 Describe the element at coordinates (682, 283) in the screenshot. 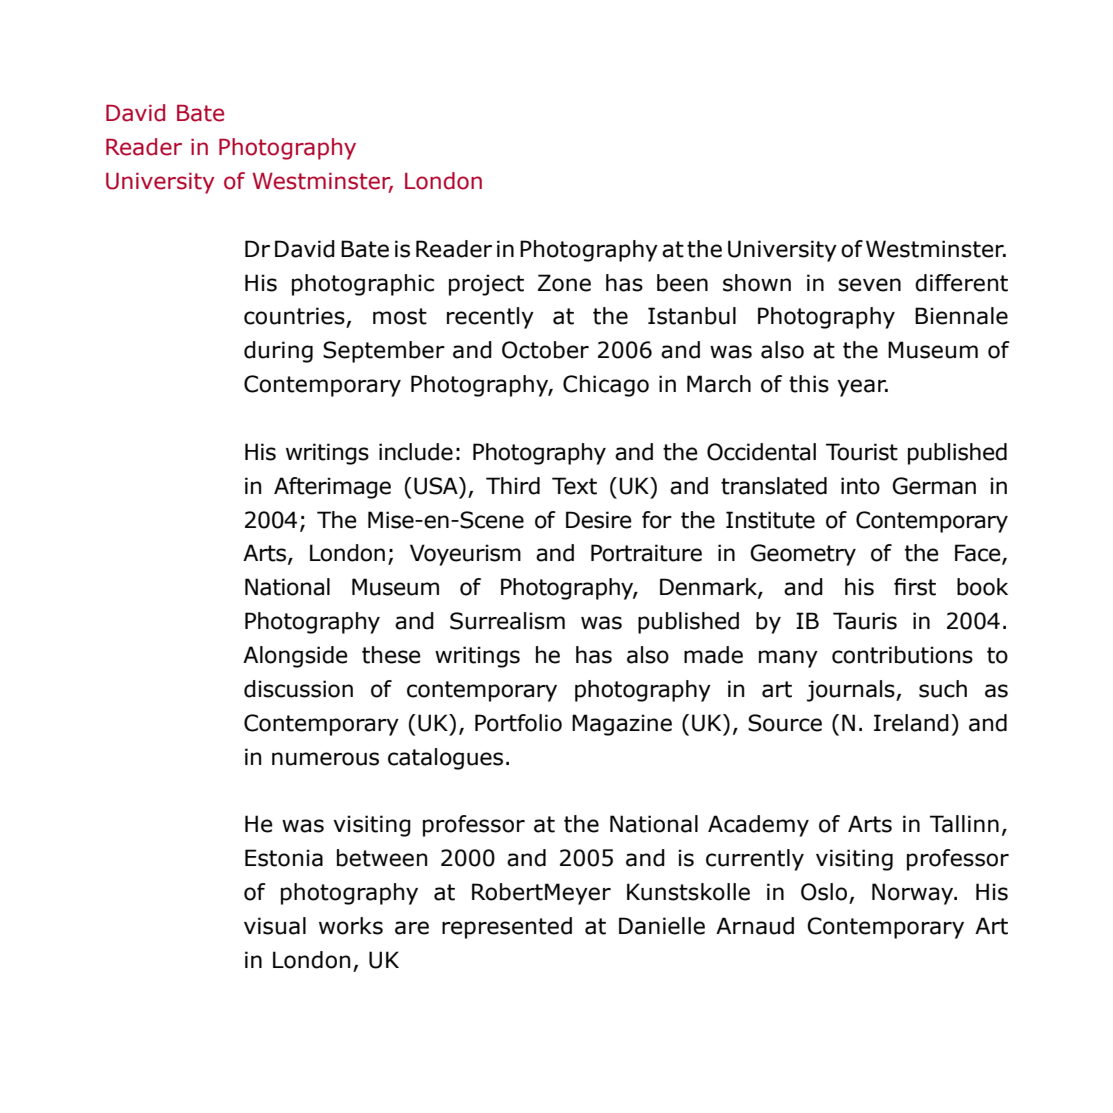

I see `been` at that location.
